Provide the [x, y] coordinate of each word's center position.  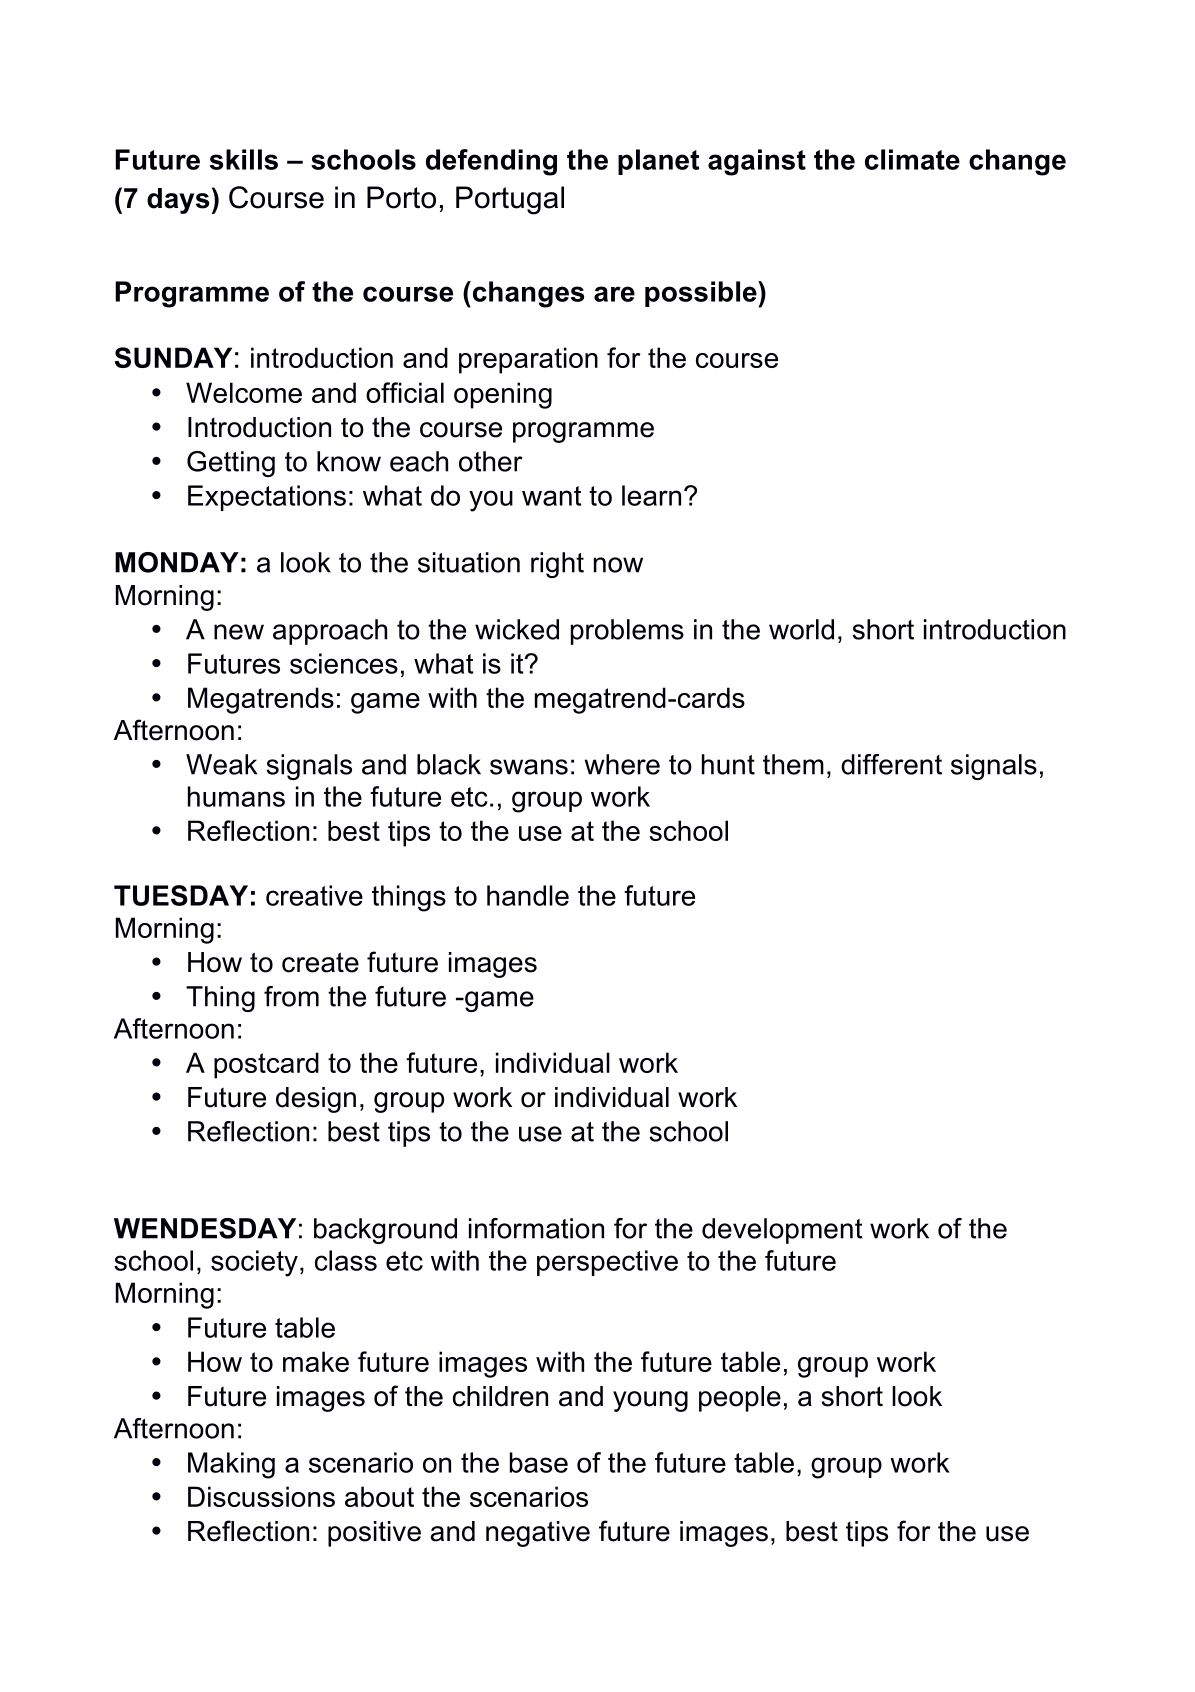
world [801, 629]
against [757, 162]
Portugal [510, 200]
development [782, 1231]
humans [236, 796]
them [793, 764]
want [551, 496]
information [536, 1228]
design [316, 1100]
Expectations [267, 498]
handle [528, 895]
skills [244, 159]
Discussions [261, 1496]
